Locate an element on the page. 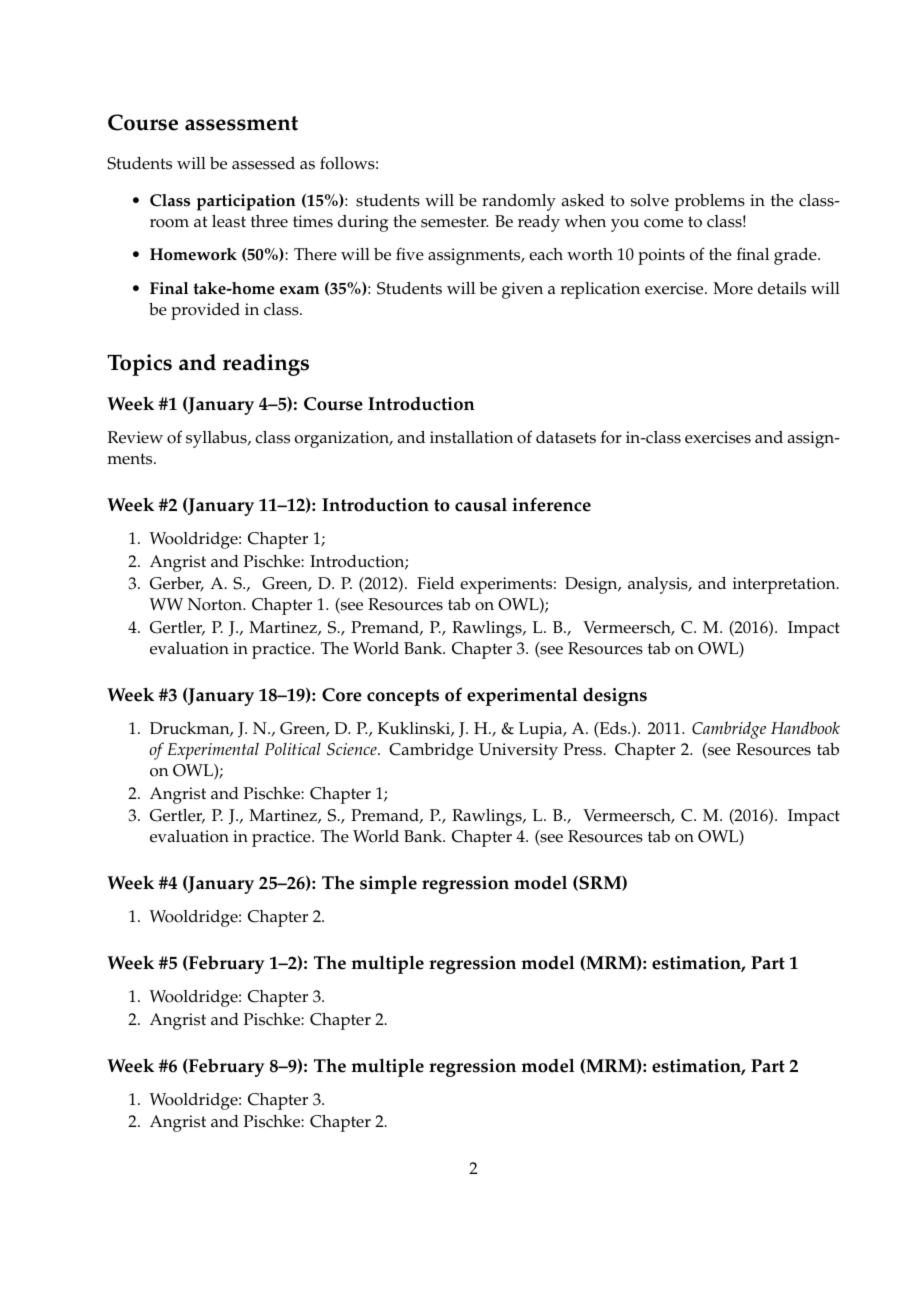  simple is located at coordinates (388, 884).
